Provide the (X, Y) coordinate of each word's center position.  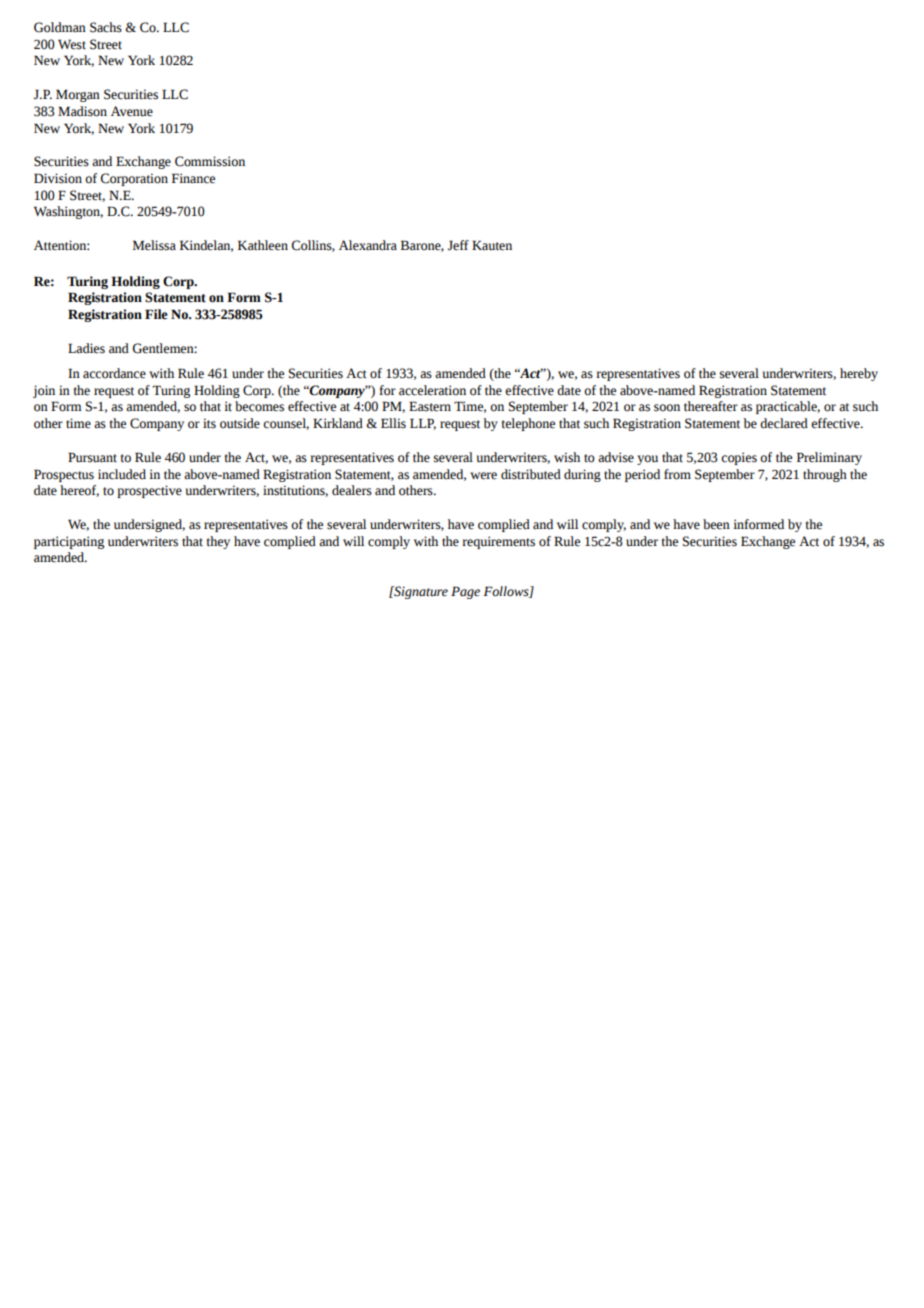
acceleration (432, 390)
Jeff (458, 245)
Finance (193, 178)
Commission (210, 161)
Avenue (132, 111)
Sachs (106, 27)
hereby (859, 374)
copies (739, 458)
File (156, 314)
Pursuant (92, 457)
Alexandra (368, 245)
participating (69, 542)
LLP (423, 424)
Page (465, 592)
